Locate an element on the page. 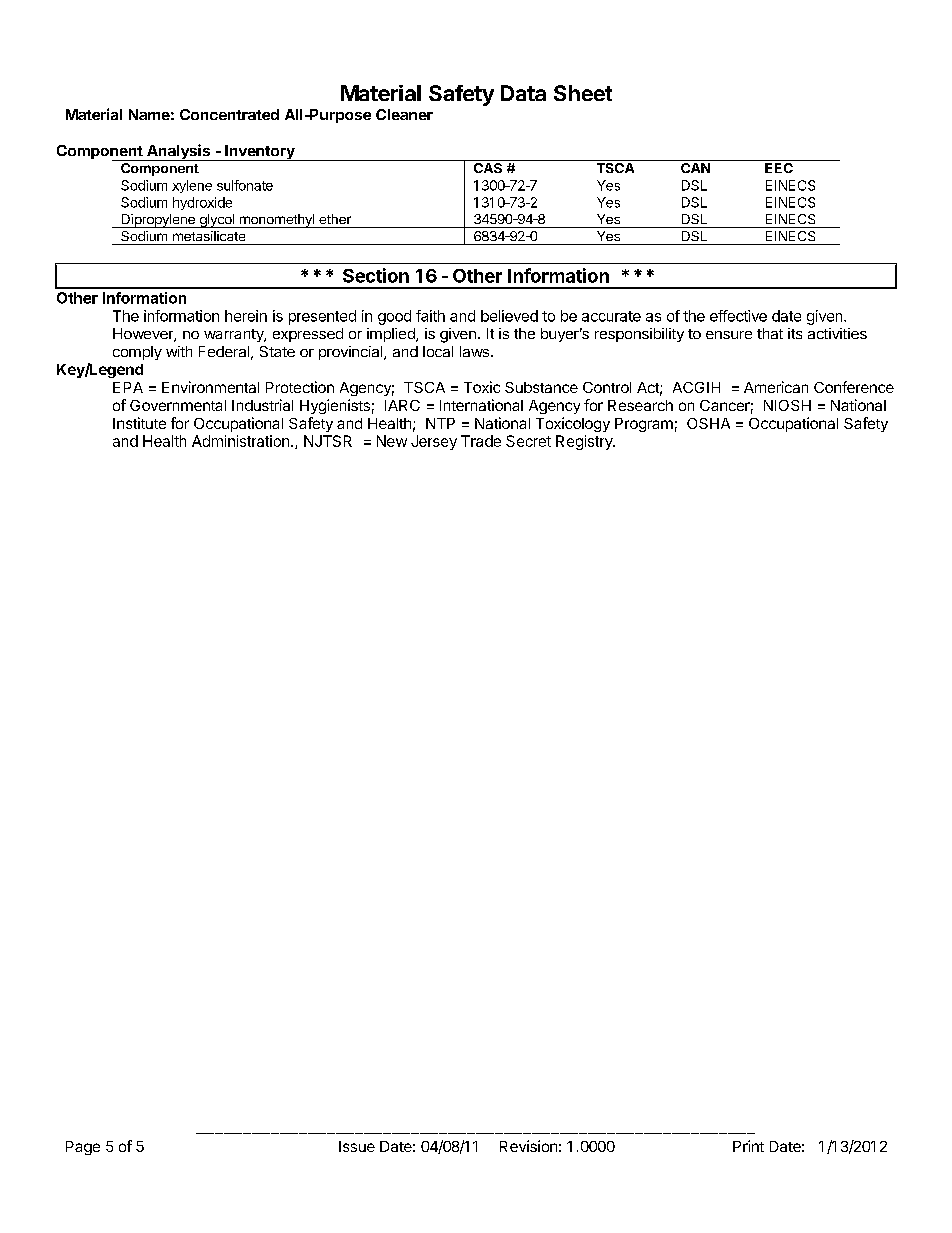 The height and width of the page is (1233, 952). American is located at coordinates (776, 387).
